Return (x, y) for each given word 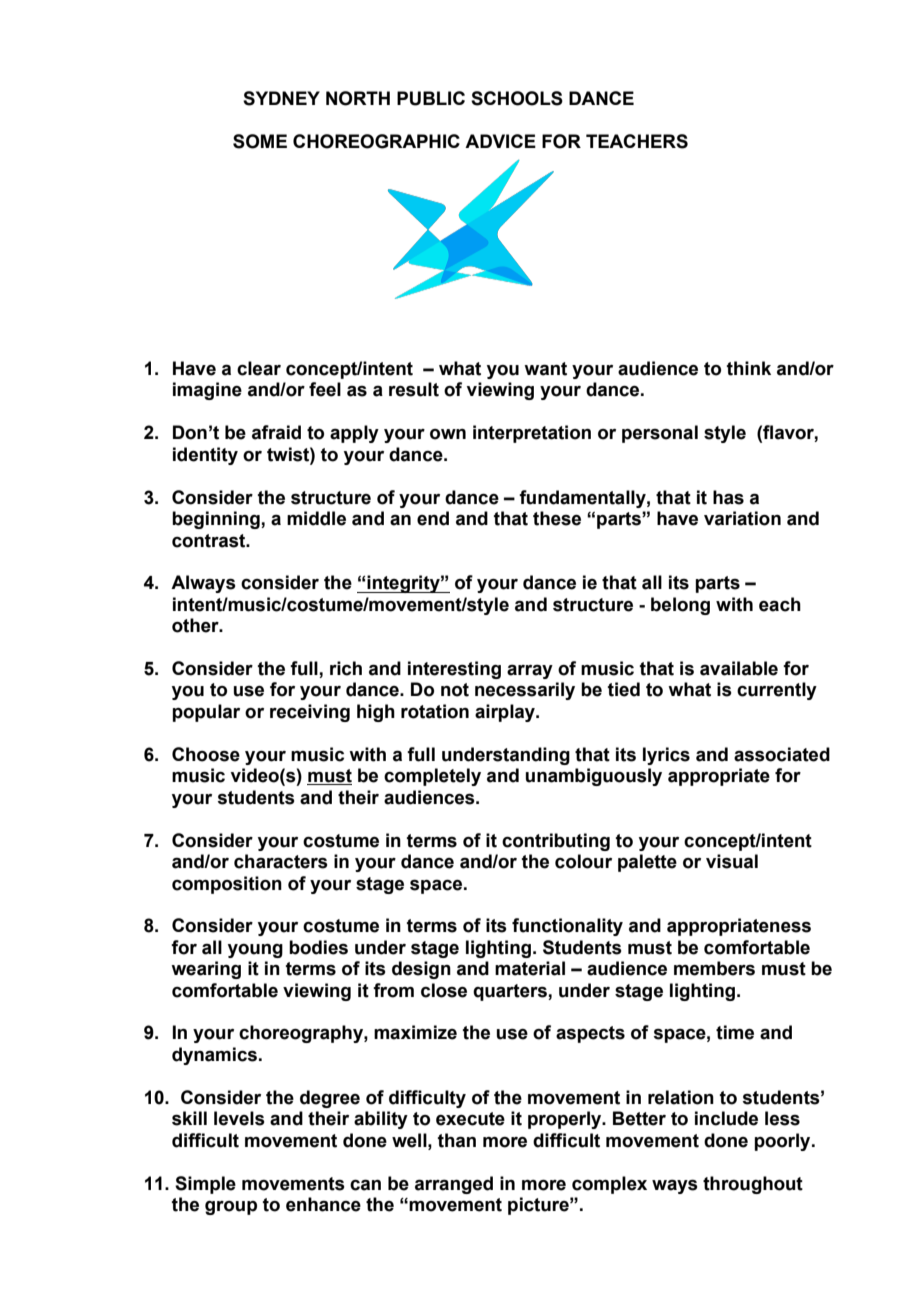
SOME (260, 141)
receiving (310, 713)
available (739, 668)
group (231, 1208)
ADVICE (500, 141)
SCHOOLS (517, 98)
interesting (454, 670)
